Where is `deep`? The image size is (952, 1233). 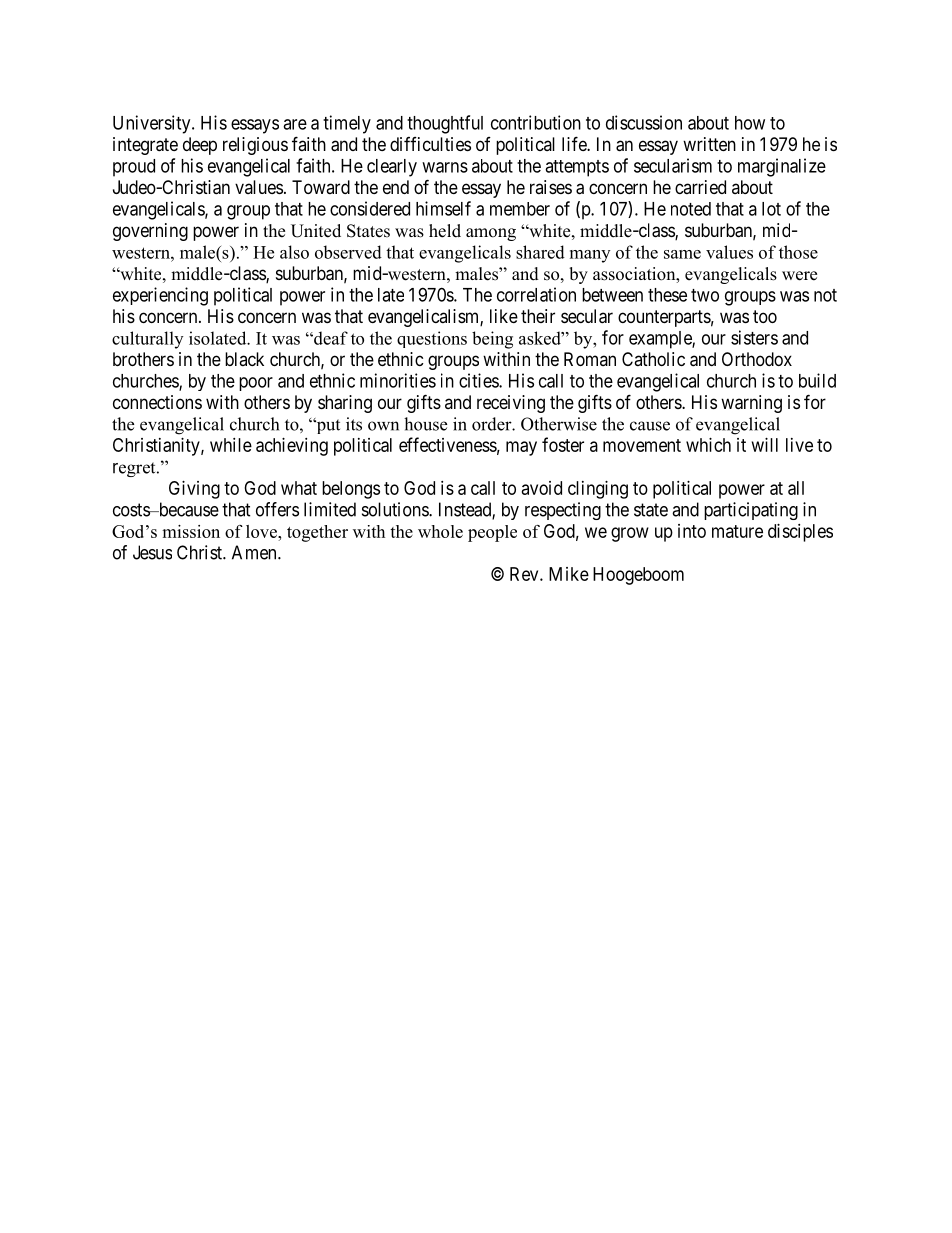
deep is located at coordinates (200, 146).
